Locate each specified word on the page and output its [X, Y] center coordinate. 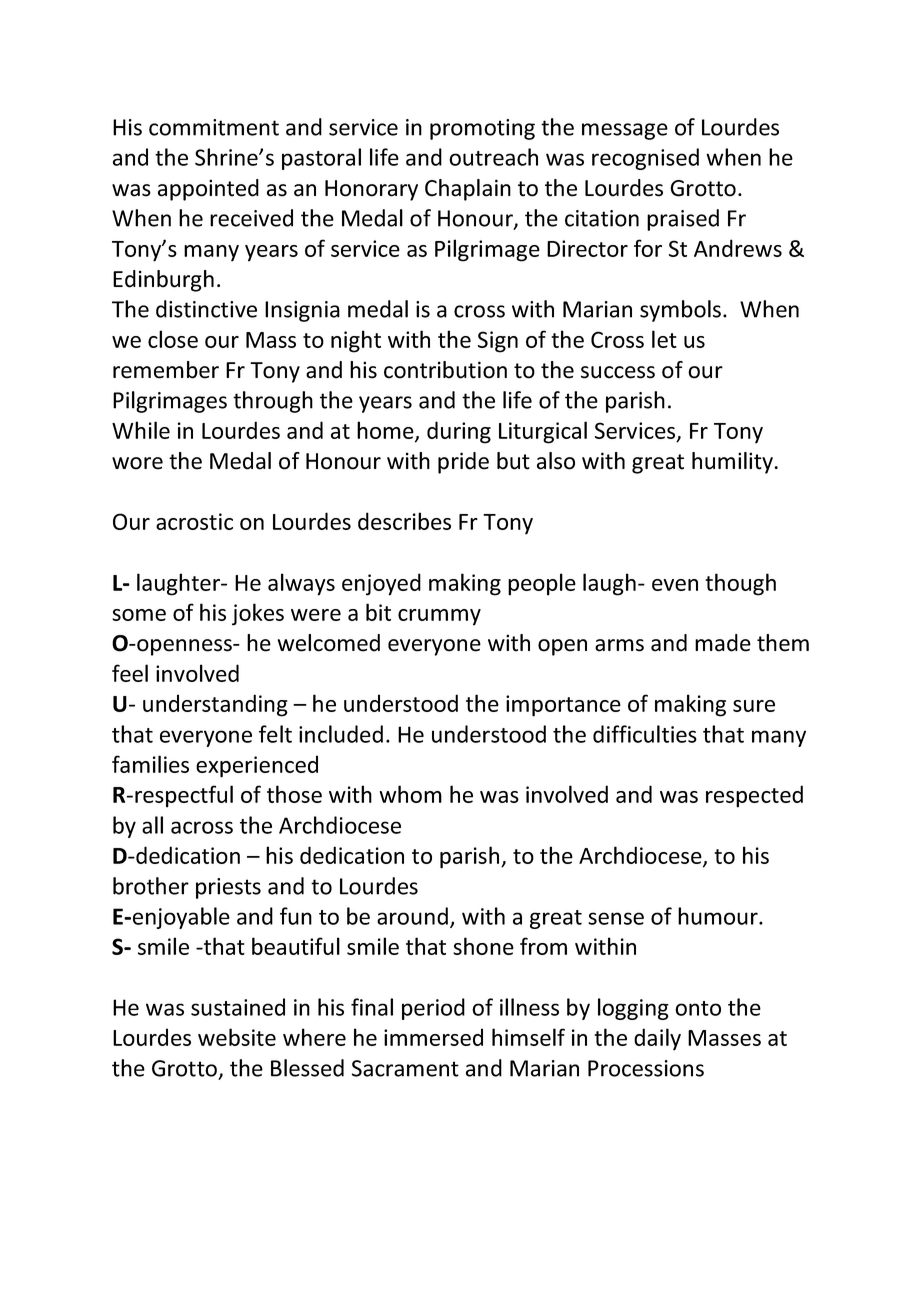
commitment [214, 127]
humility [733, 463]
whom [410, 794]
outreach [493, 157]
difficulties [645, 734]
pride [463, 463]
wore [137, 463]
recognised [645, 159]
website [237, 1037]
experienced [257, 766]
